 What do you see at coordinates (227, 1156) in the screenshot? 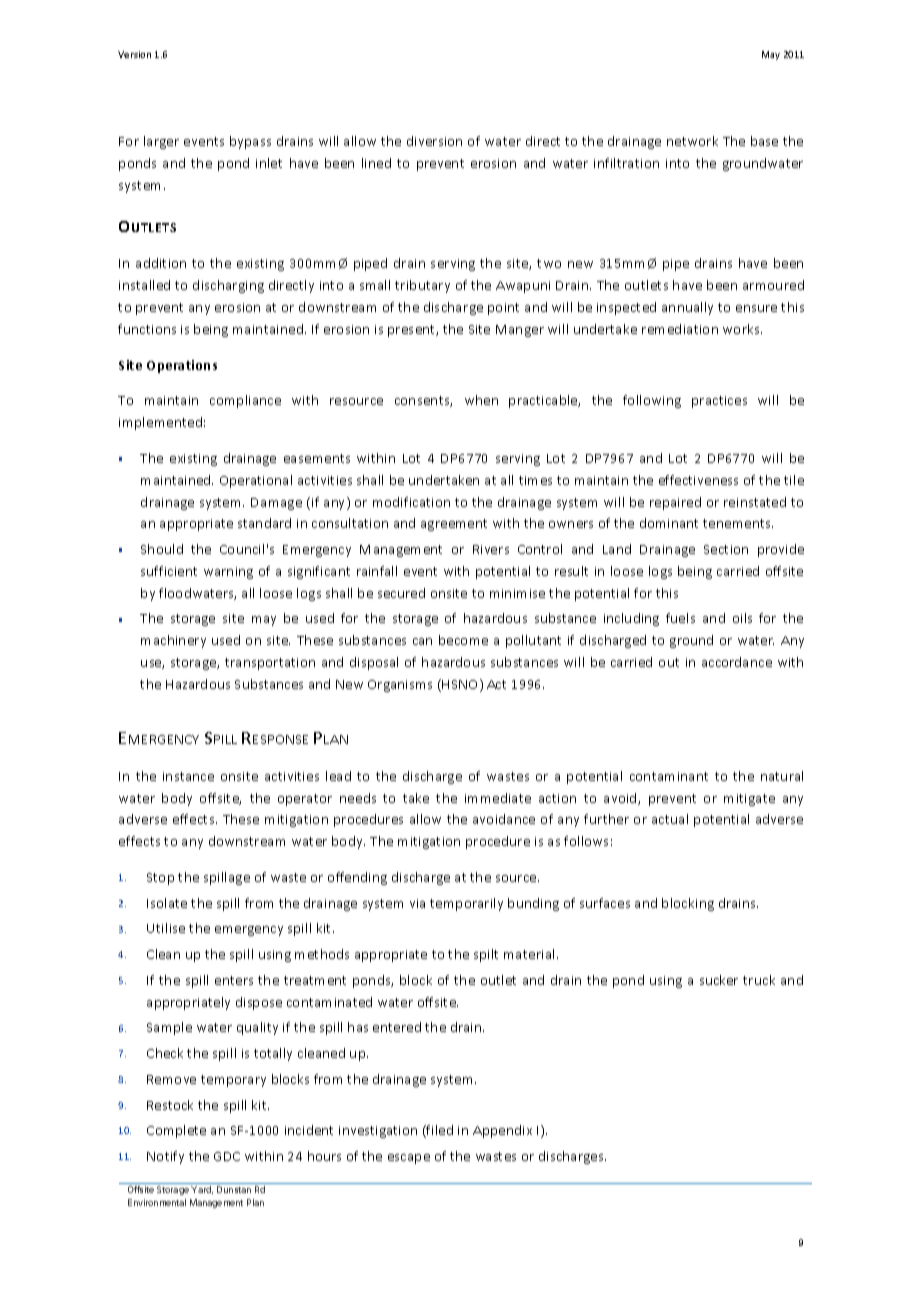
I see `GDC` at bounding box center [227, 1156].
